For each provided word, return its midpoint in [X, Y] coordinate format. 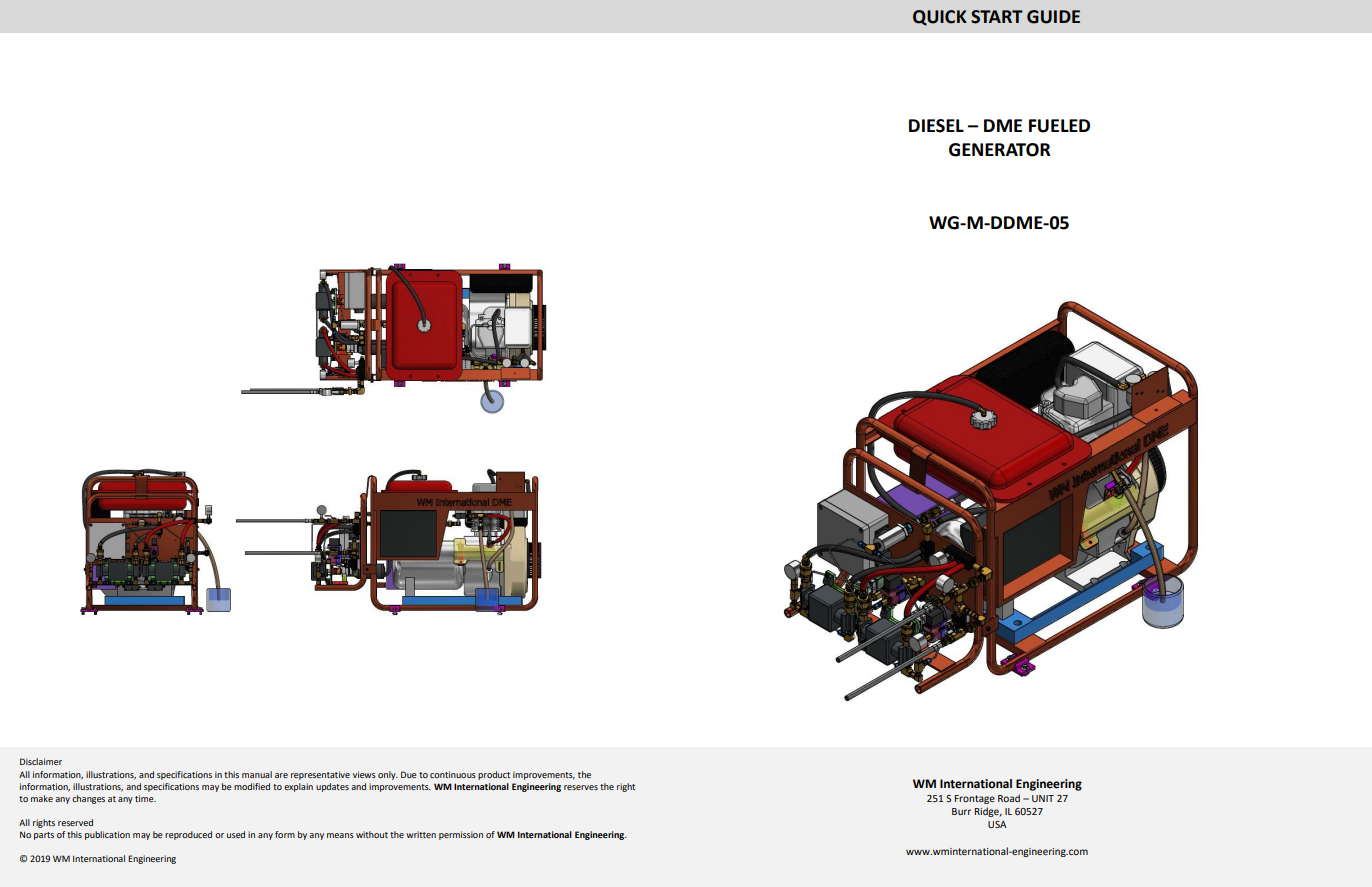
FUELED [1059, 126]
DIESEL [936, 126]
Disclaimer [41, 761]
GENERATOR [1000, 150]
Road [1009, 798]
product [494, 775]
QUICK [940, 18]
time [145, 798]
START [997, 17]
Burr [961, 811]
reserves [581, 787]
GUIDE [1053, 17]
